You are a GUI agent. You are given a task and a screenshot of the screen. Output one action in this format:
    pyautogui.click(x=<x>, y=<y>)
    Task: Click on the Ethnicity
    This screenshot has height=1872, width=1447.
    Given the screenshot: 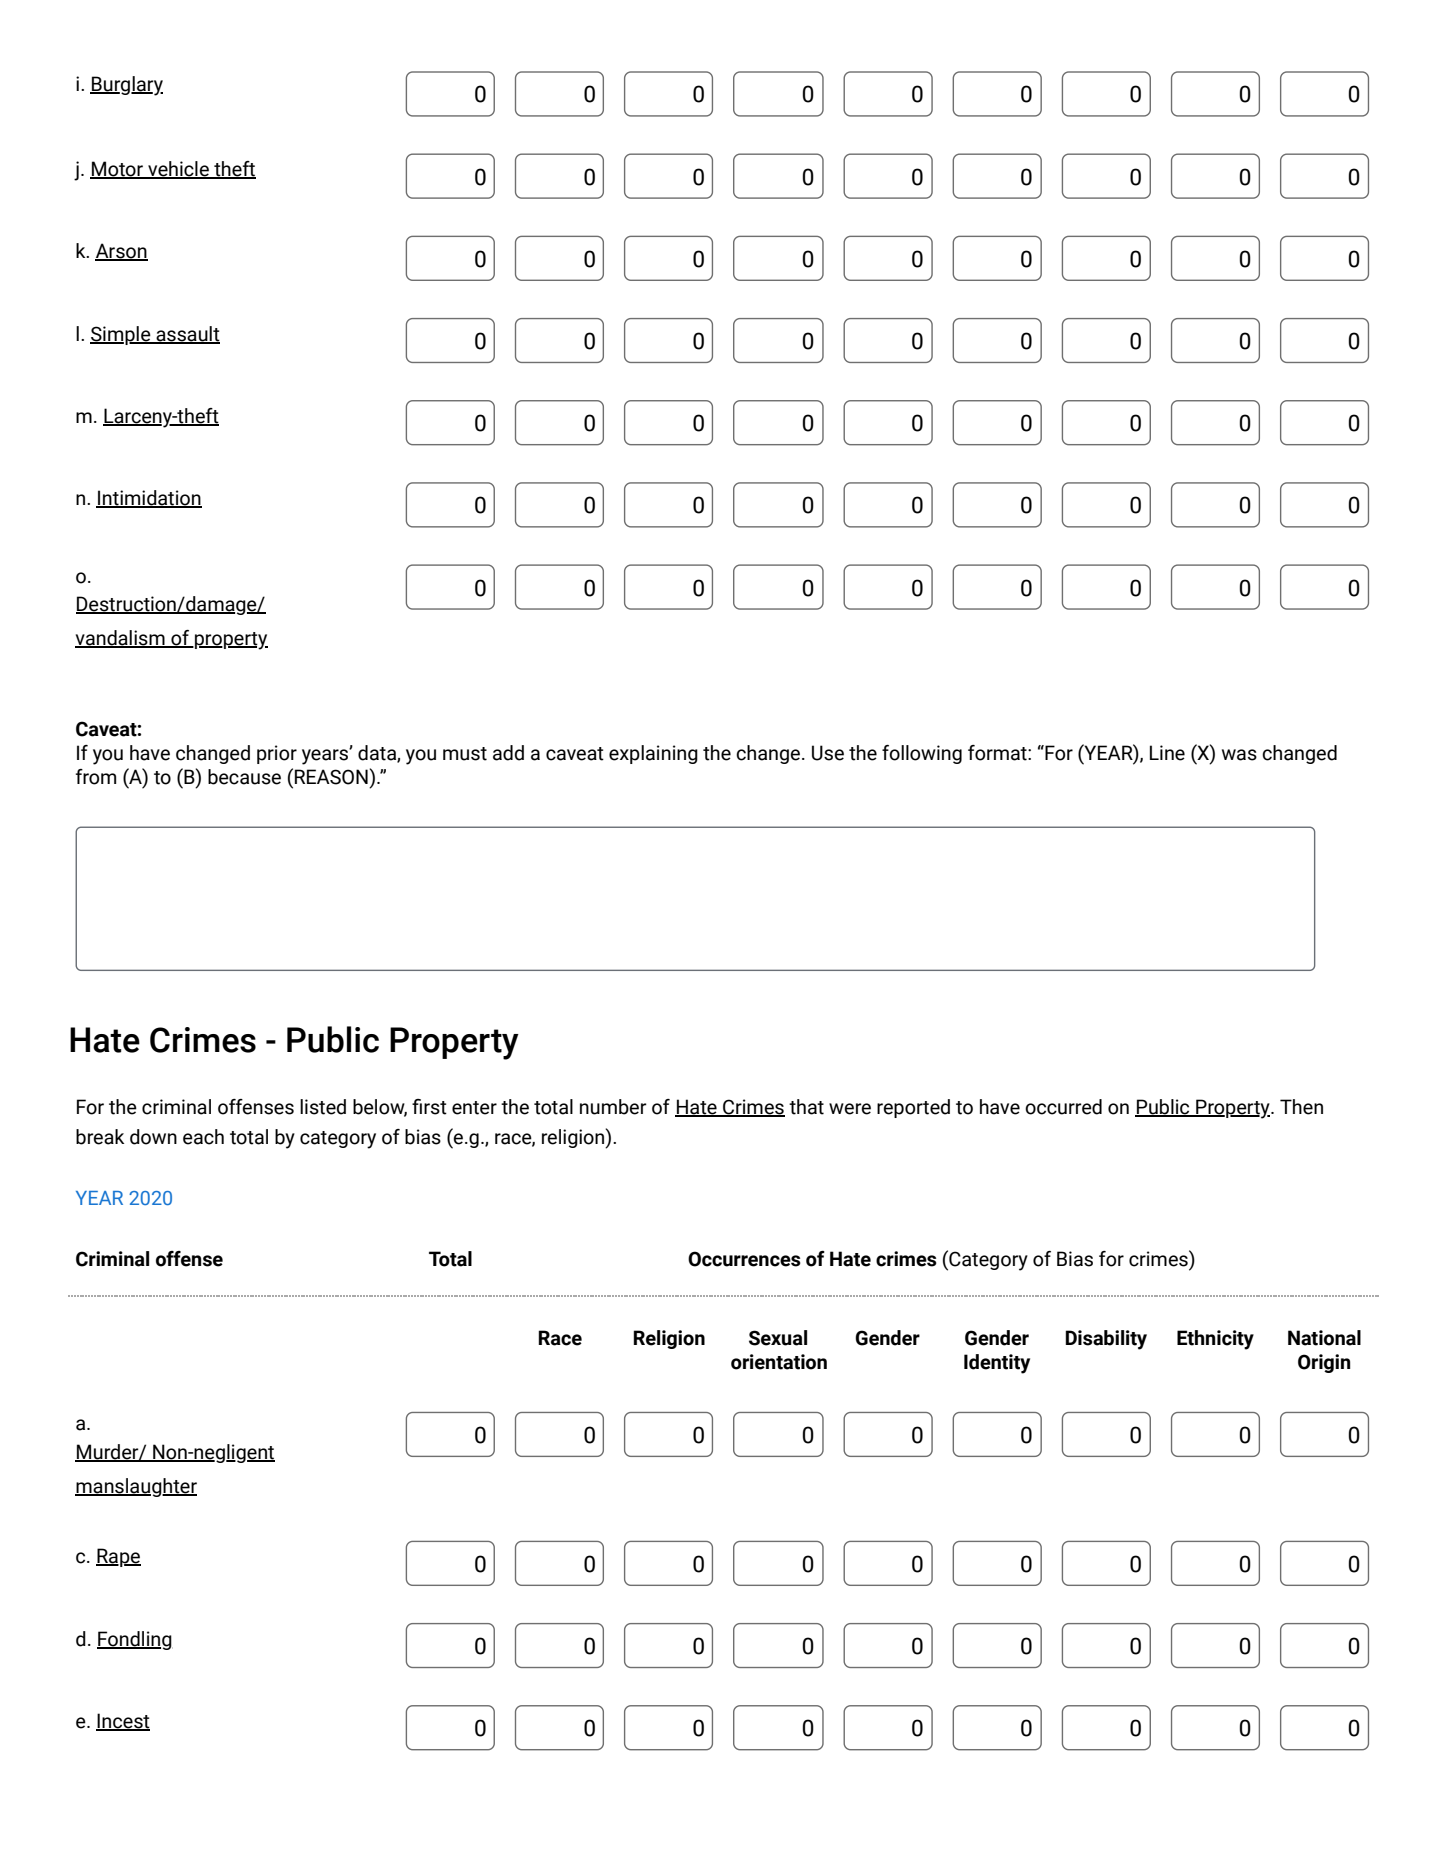 What is the action you would take?
    pyautogui.click(x=1215, y=1340)
